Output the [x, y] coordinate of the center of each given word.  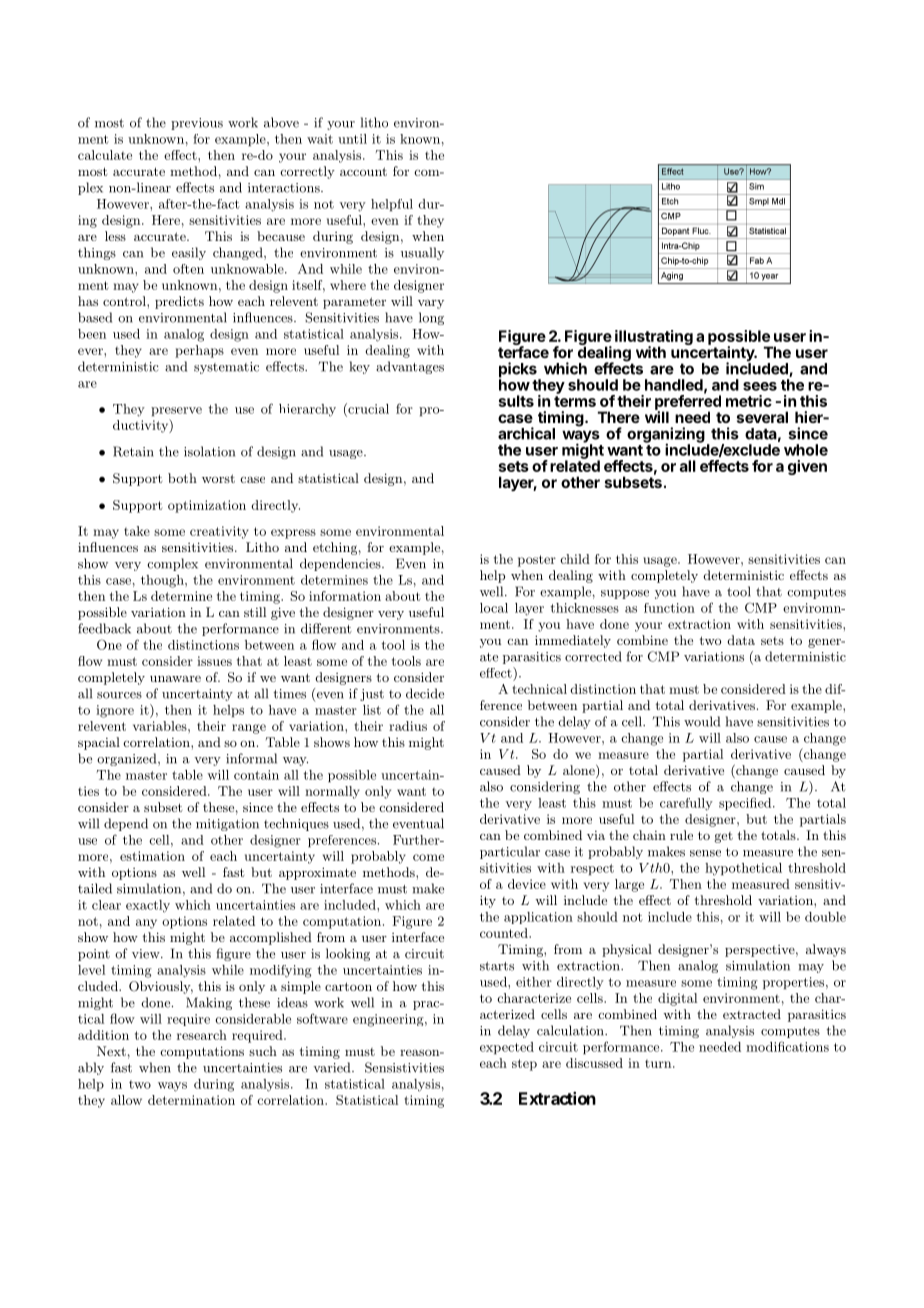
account [363, 171]
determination [191, 1100]
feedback [104, 628]
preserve [176, 411]
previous [197, 124]
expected [507, 1048]
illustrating [654, 339]
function [669, 608]
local [494, 608]
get [724, 837]
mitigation [227, 825]
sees [760, 386]
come [428, 857]
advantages [410, 367]
